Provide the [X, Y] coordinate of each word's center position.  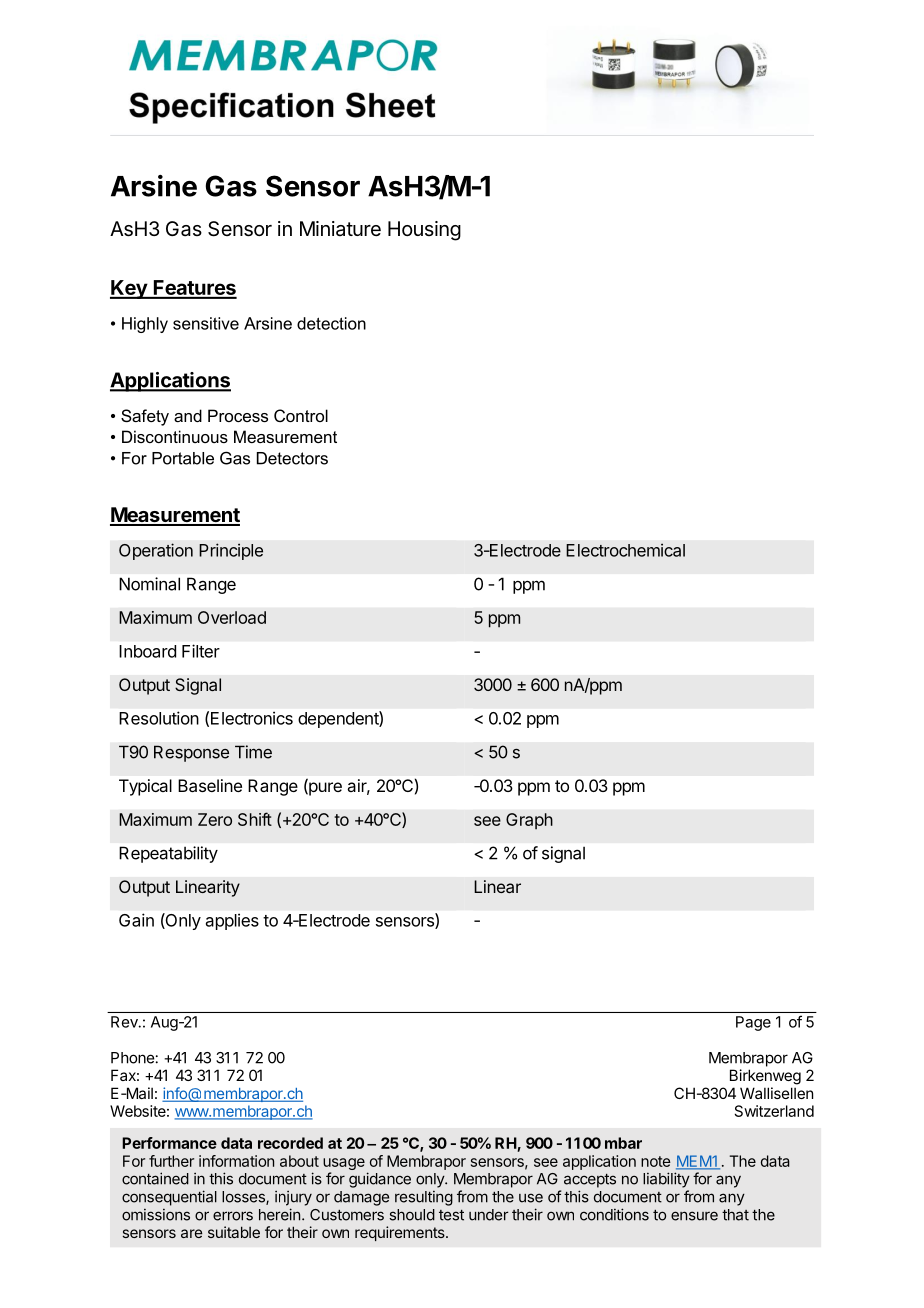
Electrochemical [625, 550]
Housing [424, 231]
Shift [255, 819]
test [451, 1215]
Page [753, 1023]
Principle [231, 551]
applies [232, 921]
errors [233, 1216]
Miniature [340, 228]
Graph [529, 821]
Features [194, 289]
